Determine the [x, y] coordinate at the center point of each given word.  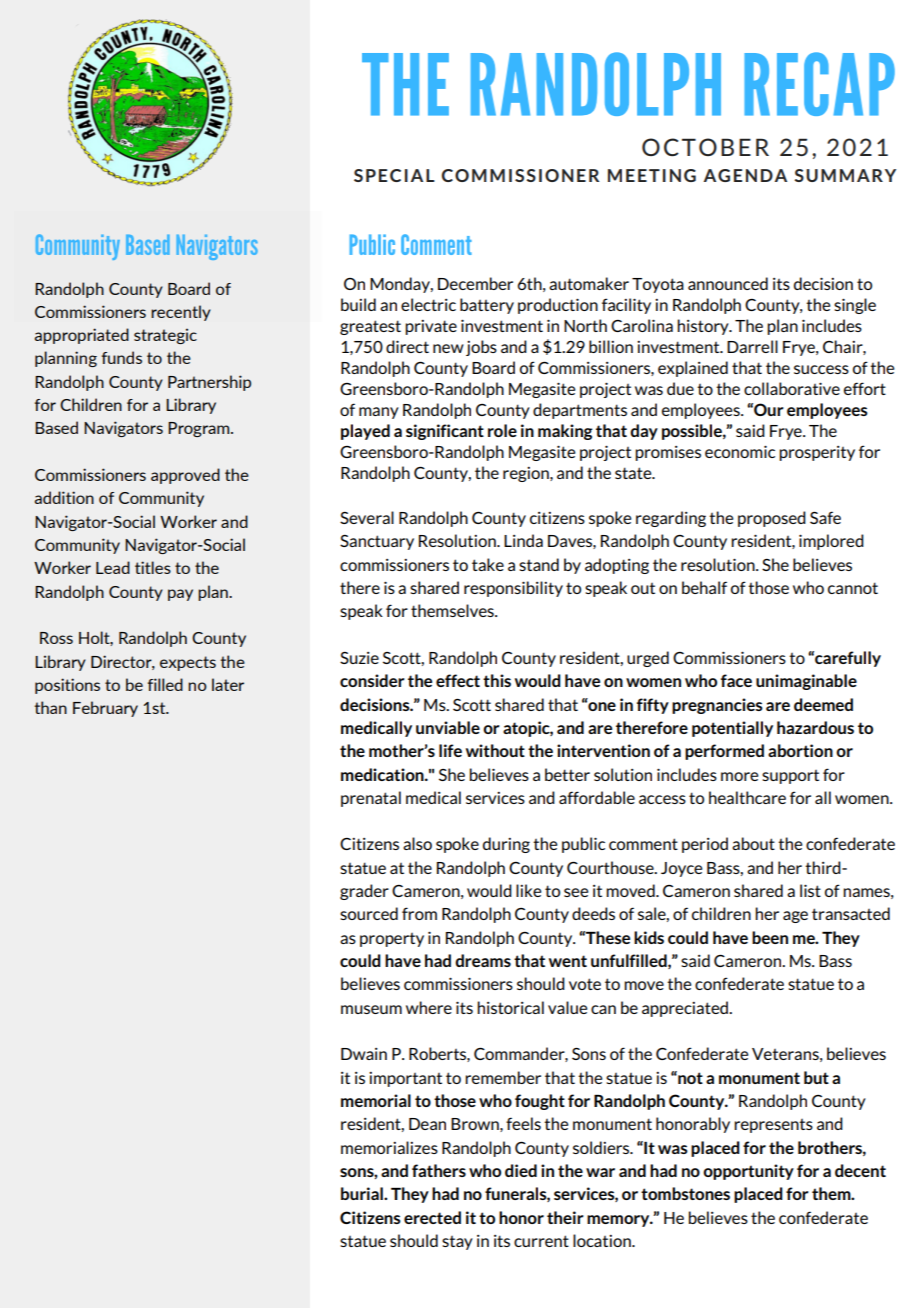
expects [188, 663]
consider [372, 680]
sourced [369, 913]
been [770, 937]
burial [363, 1193]
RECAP [819, 84]
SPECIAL [394, 175]
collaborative [792, 388]
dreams [483, 960]
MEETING [652, 175]
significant [445, 432]
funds [122, 357]
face [736, 680]
